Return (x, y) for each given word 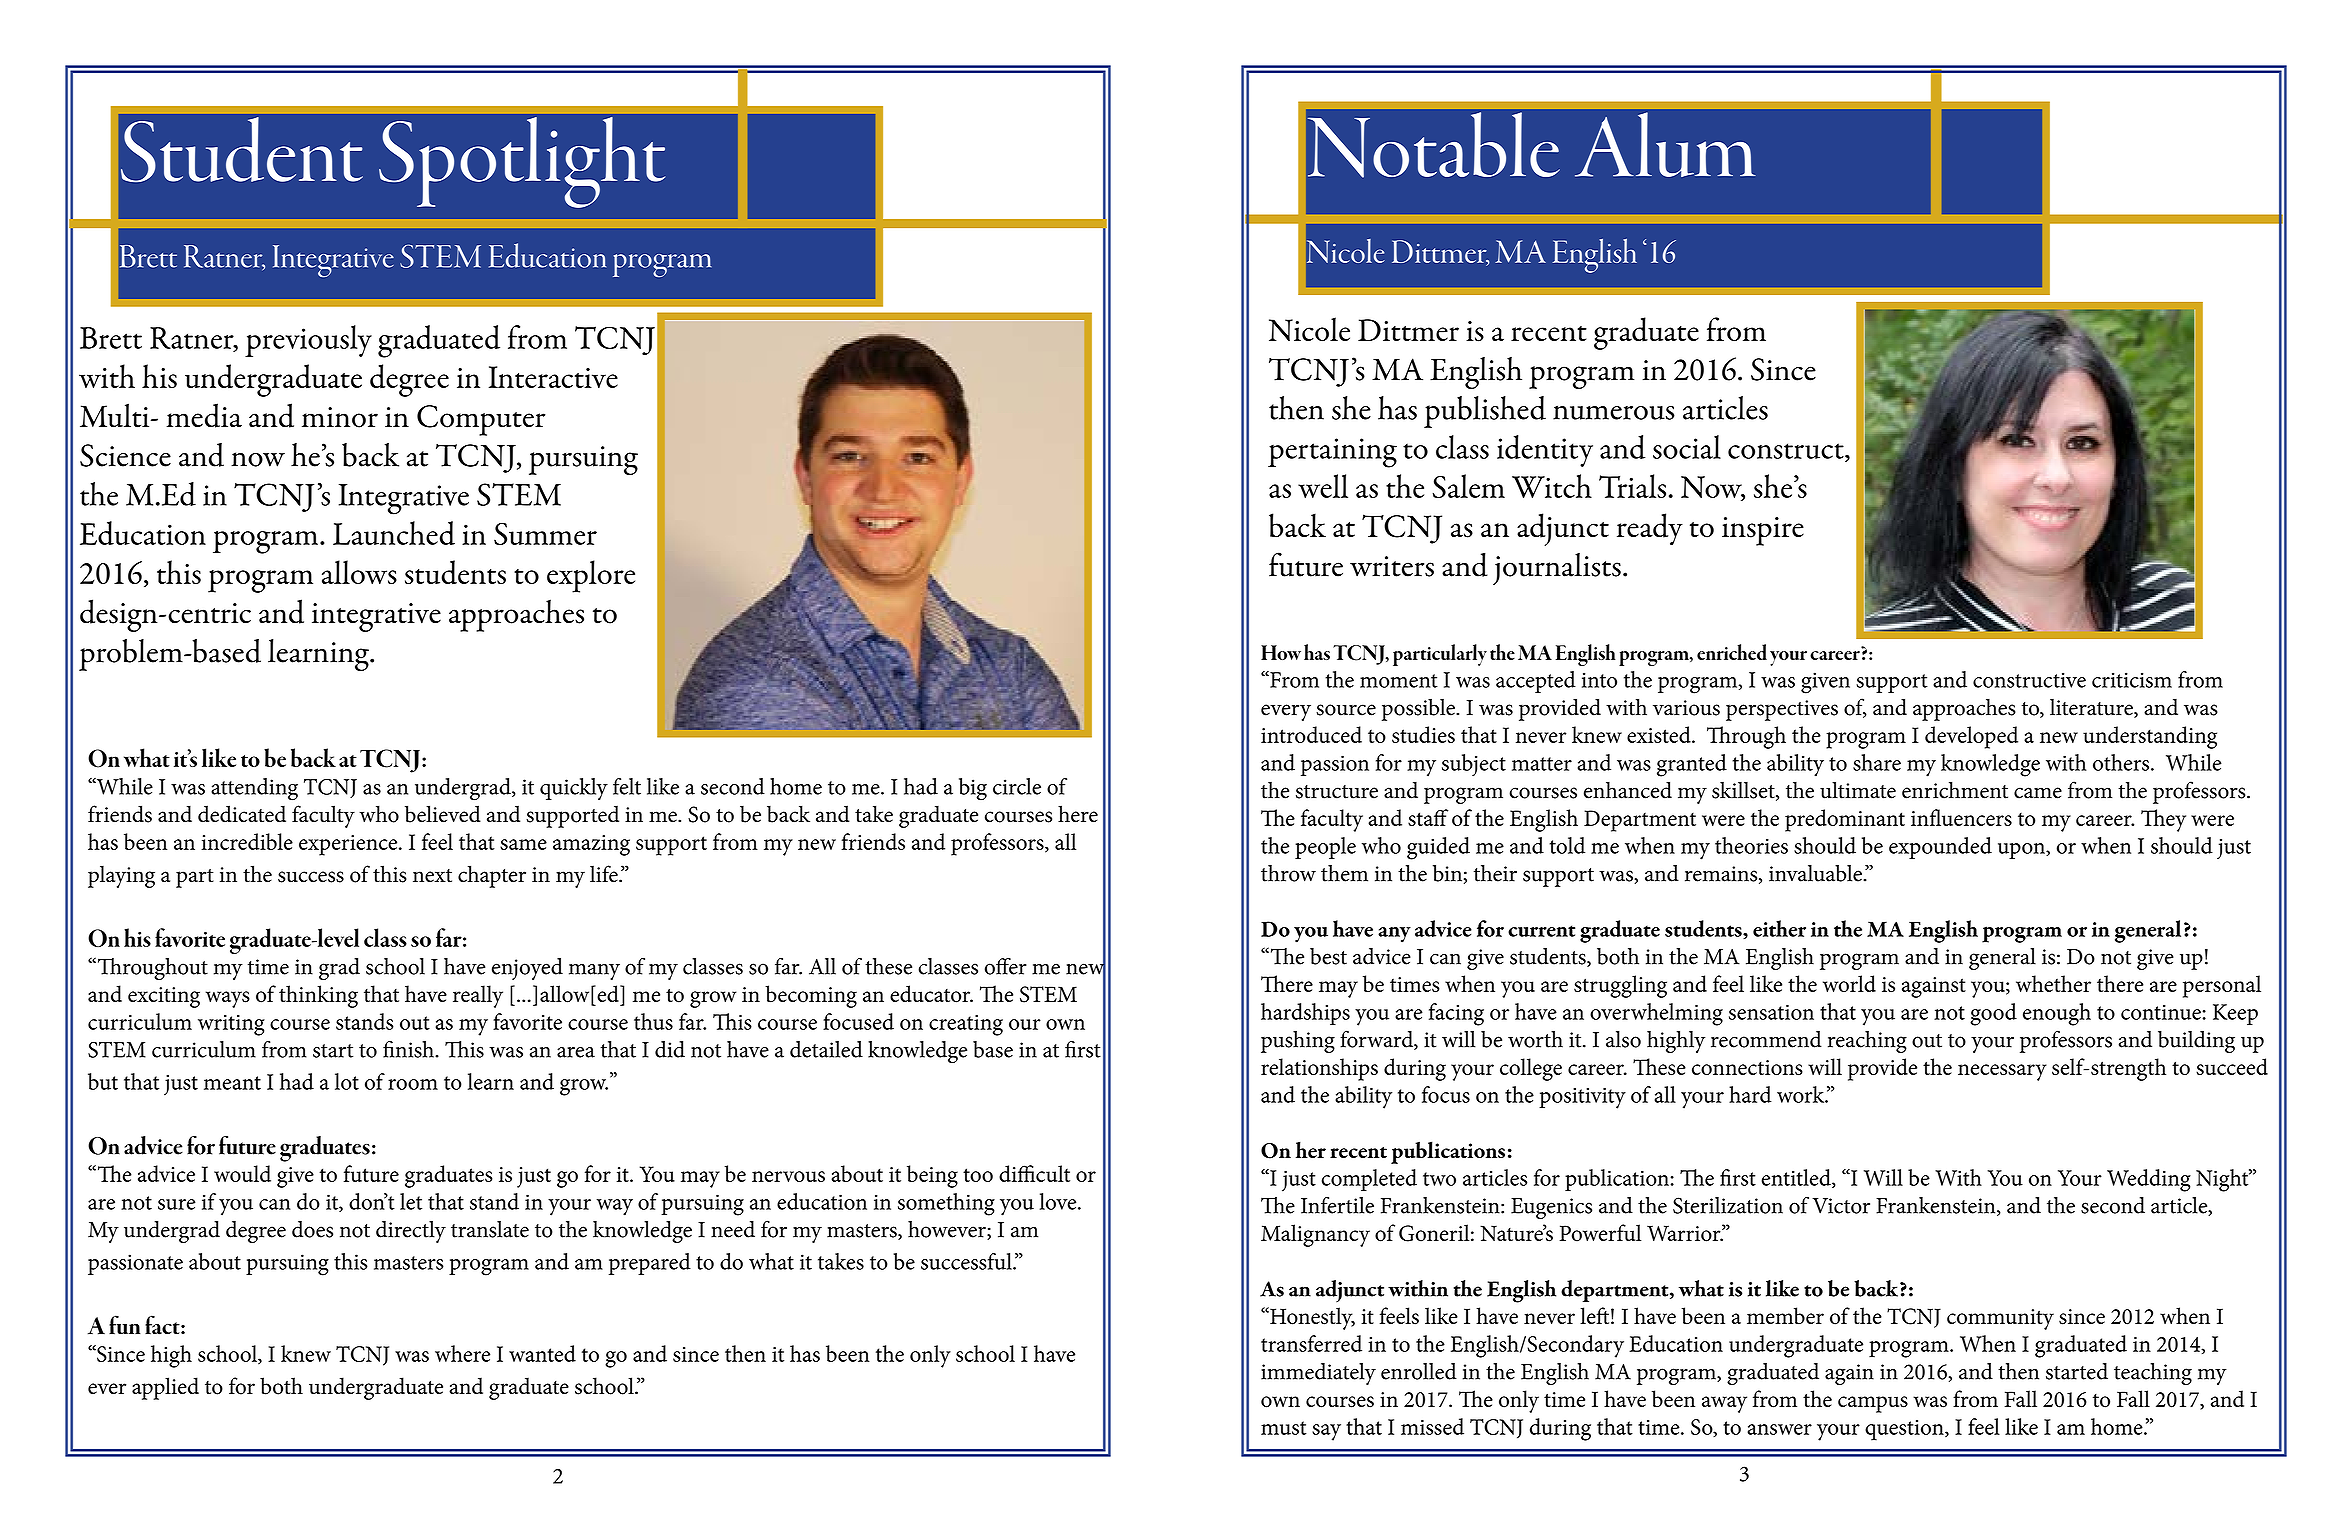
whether (2053, 983)
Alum (1665, 144)
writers (1392, 566)
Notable (1434, 145)
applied (165, 1388)
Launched (394, 533)
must (1284, 1428)
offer (1006, 966)
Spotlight (522, 162)
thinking (318, 996)
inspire (1763, 531)
